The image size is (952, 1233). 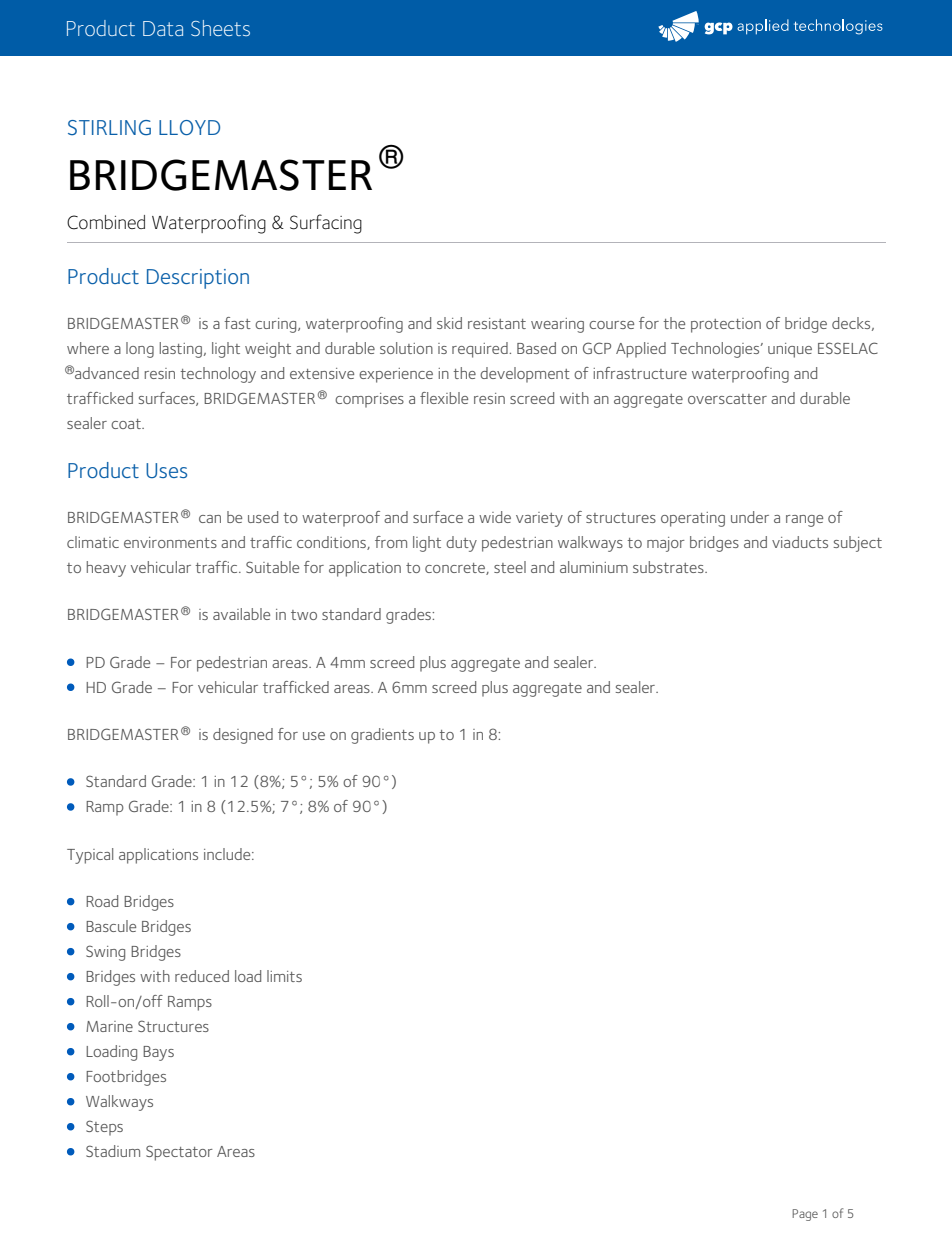 What do you see at coordinates (805, 1215) in the screenshot?
I see `Page` at bounding box center [805, 1215].
